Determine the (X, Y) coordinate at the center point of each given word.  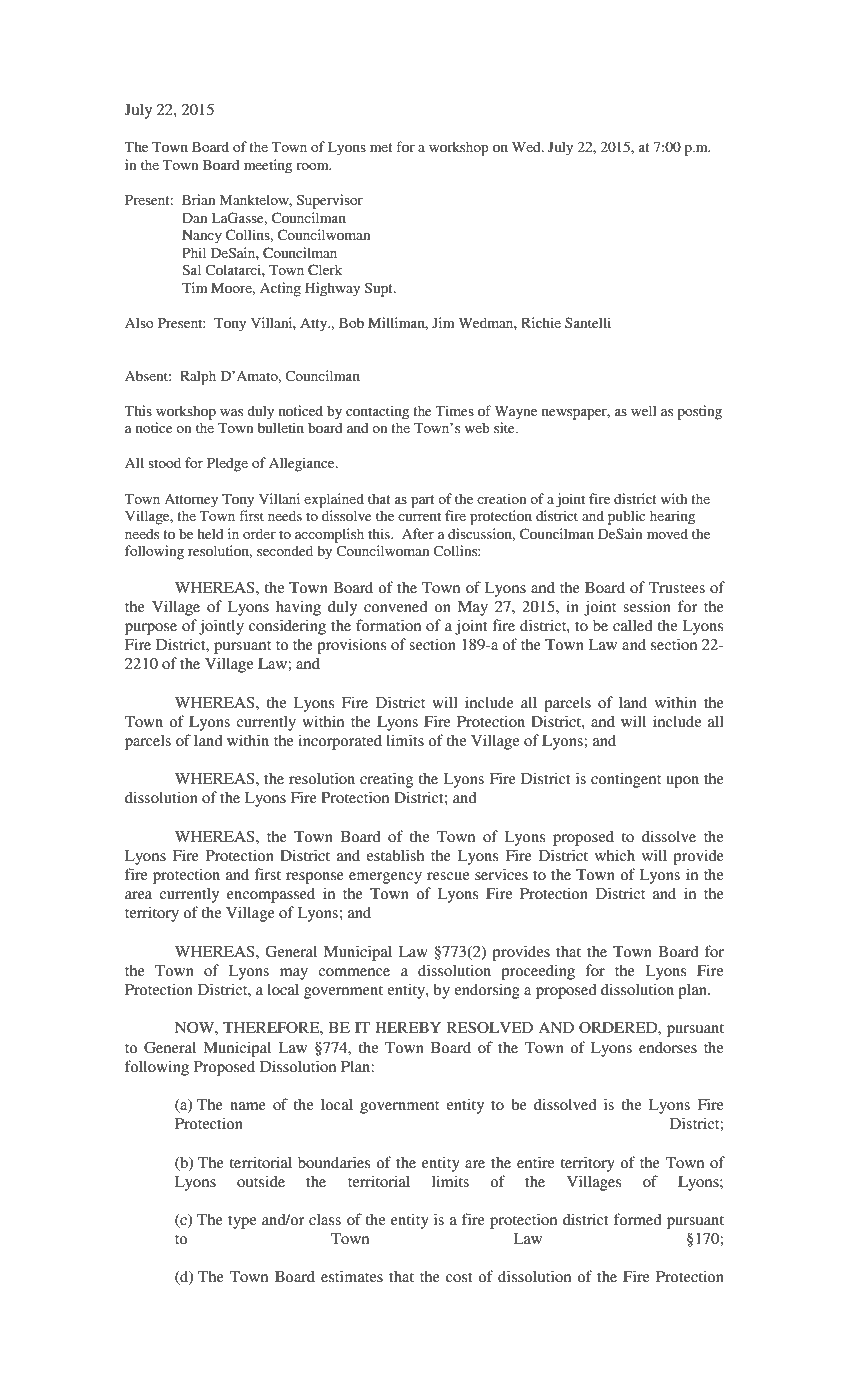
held (210, 533)
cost (459, 1277)
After (418, 533)
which (615, 855)
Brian (198, 199)
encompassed (271, 895)
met (381, 147)
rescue (448, 876)
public (626, 517)
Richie (541, 322)
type (242, 1222)
